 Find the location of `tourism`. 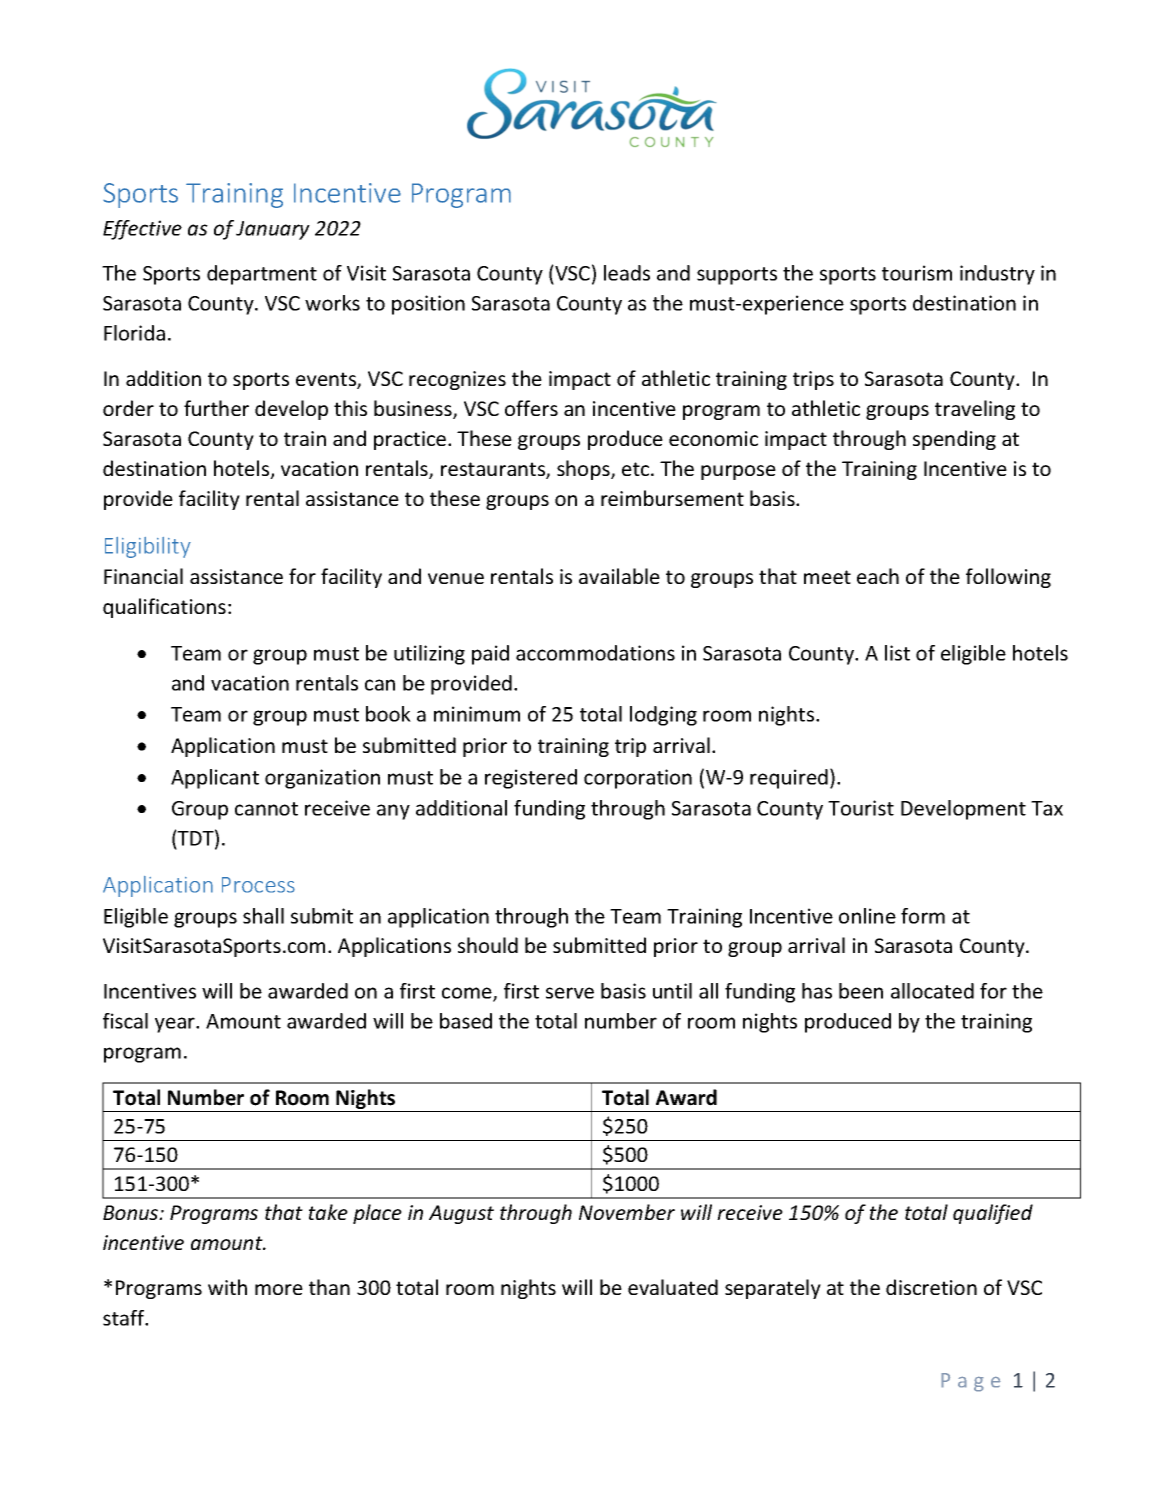

tourism is located at coordinates (917, 273).
